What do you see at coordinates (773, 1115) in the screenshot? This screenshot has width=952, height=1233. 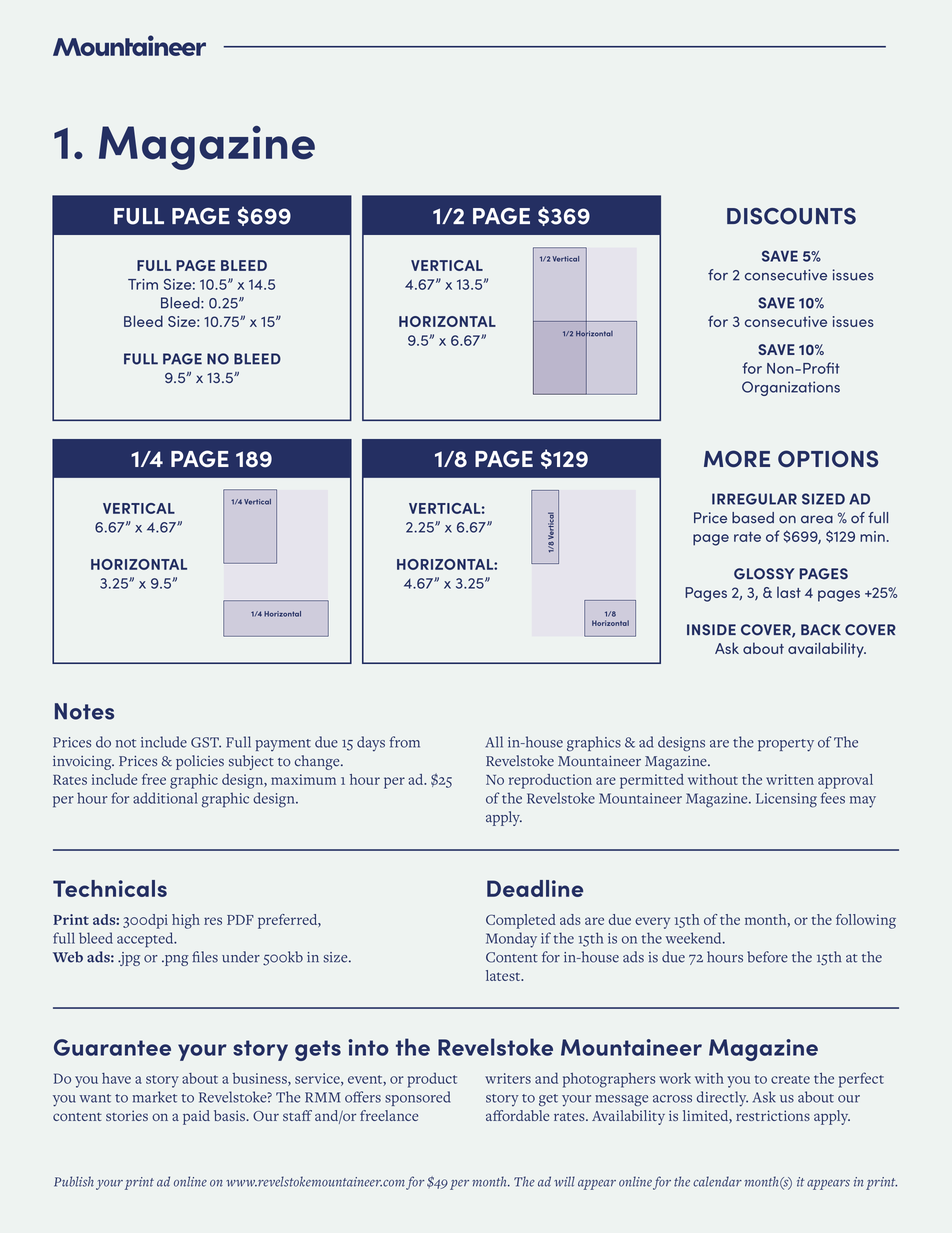 I see `restrictions` at bounding box center [773, 1115].
